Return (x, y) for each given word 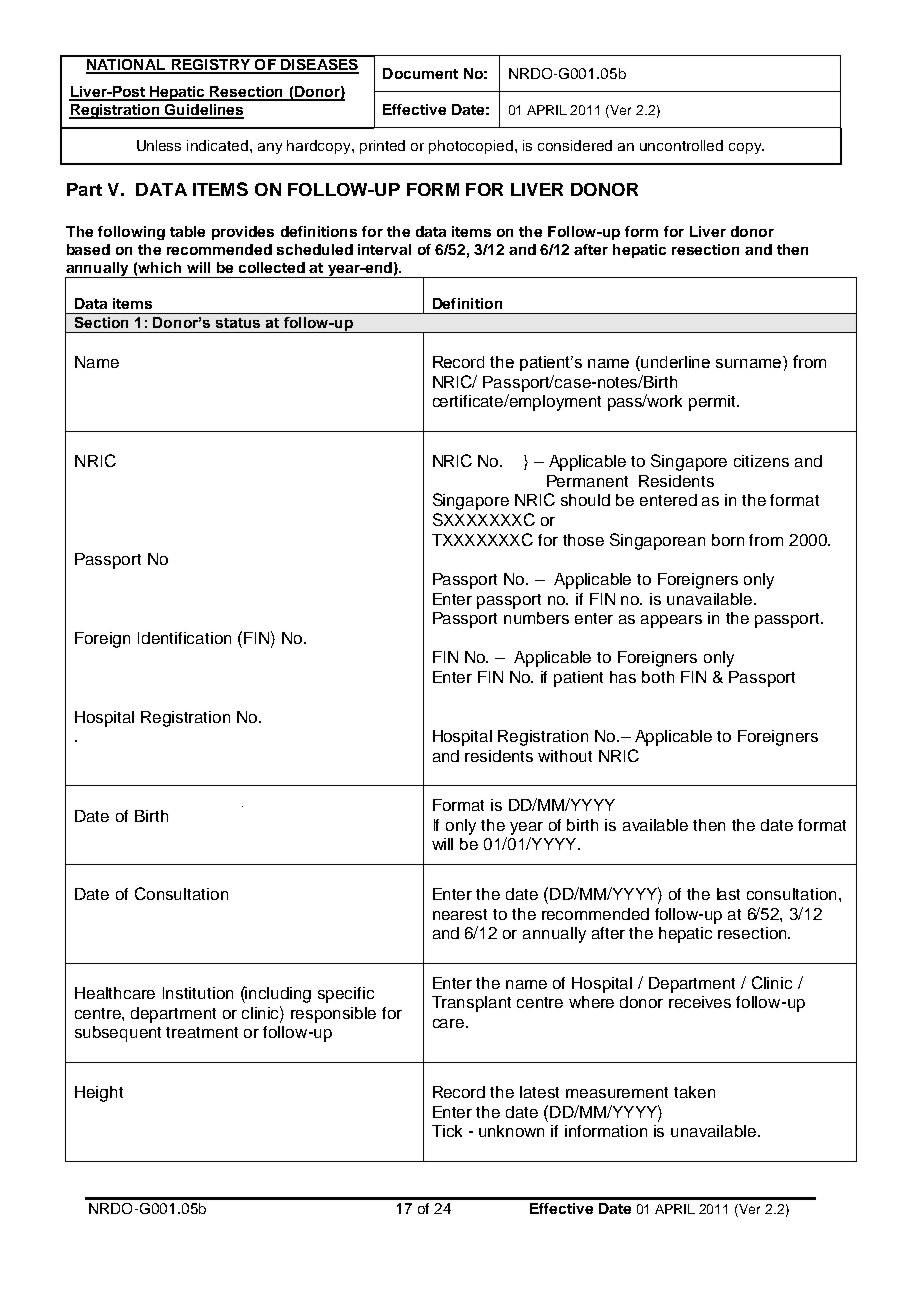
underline (675, 362)
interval (384, 249)
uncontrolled (681, 145)
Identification (184, 638)
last (728, 894)
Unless (159, 145)
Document (420, 73)
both (658, 677)
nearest (460, 914)
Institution (198, 993)
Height (99, 1094)
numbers (536, 618)
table (187, 231)
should (585, 500)
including (277, 994)
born (728, 540)
